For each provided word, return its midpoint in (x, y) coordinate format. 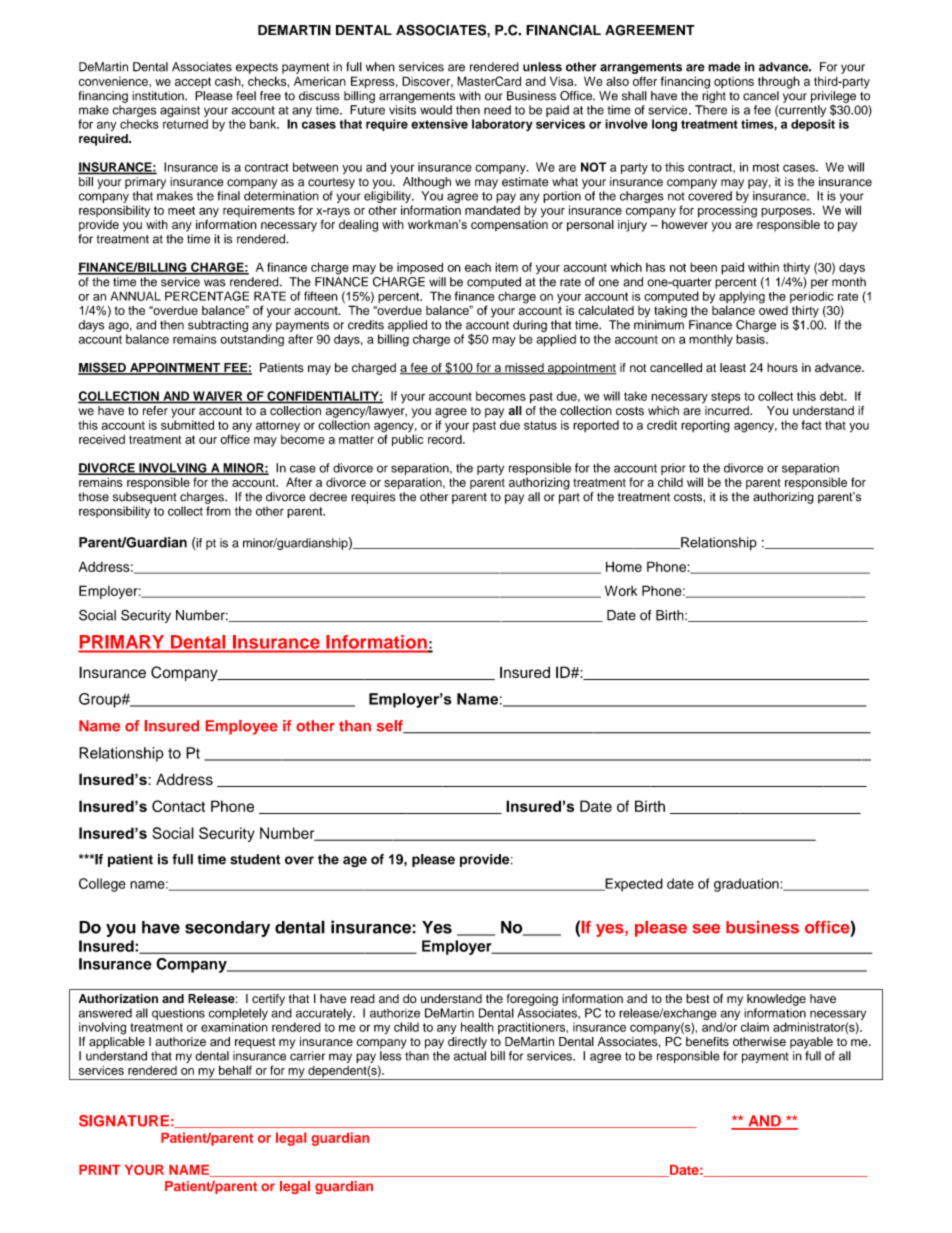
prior (673, 469)
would (436, 110)
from (218, 511)
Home (624, 566)
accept (193, 82)
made (724, 67)
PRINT (99, 1170)
